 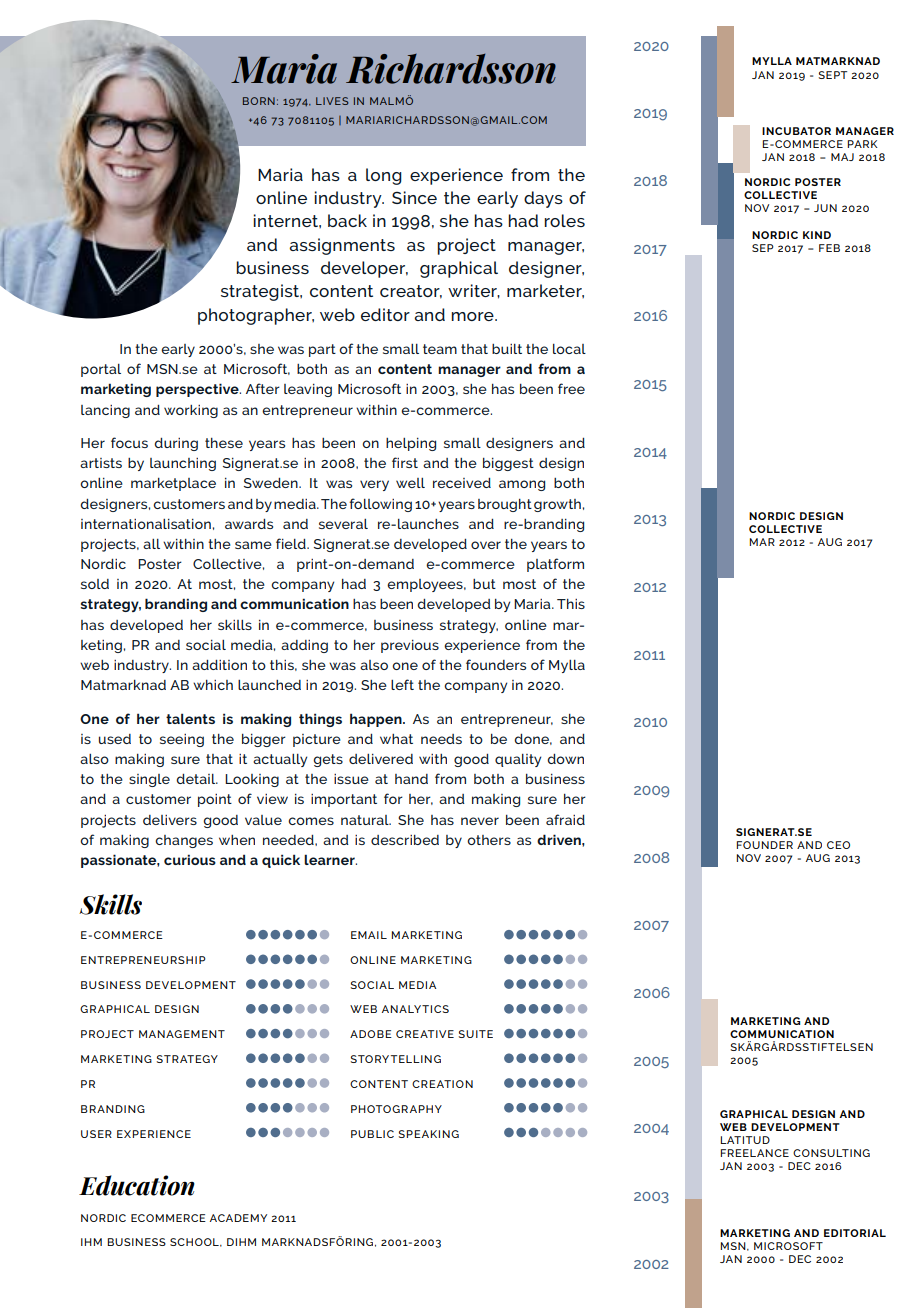 I want to click on BORN, so click(x=259, y=101).
